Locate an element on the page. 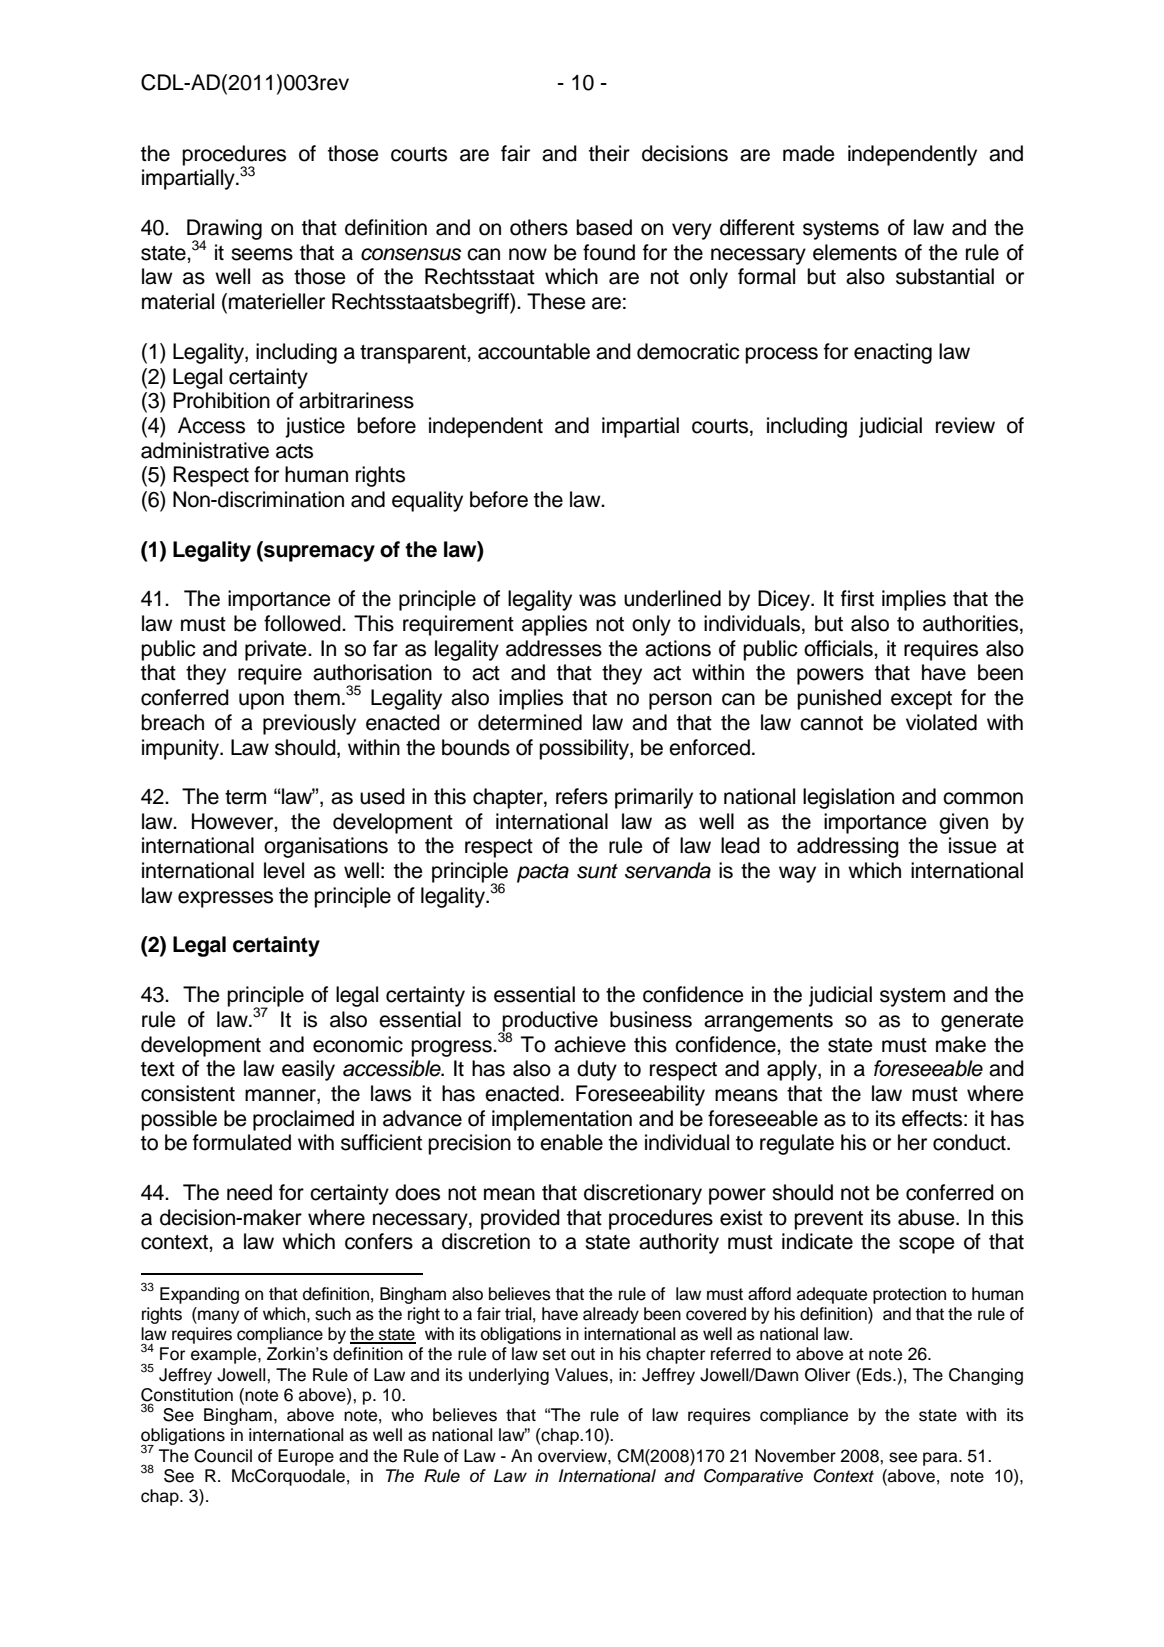 Image resolution: width=1164 pixels, height=1647 pixels. Values is located at coordinates (581, 1375).
